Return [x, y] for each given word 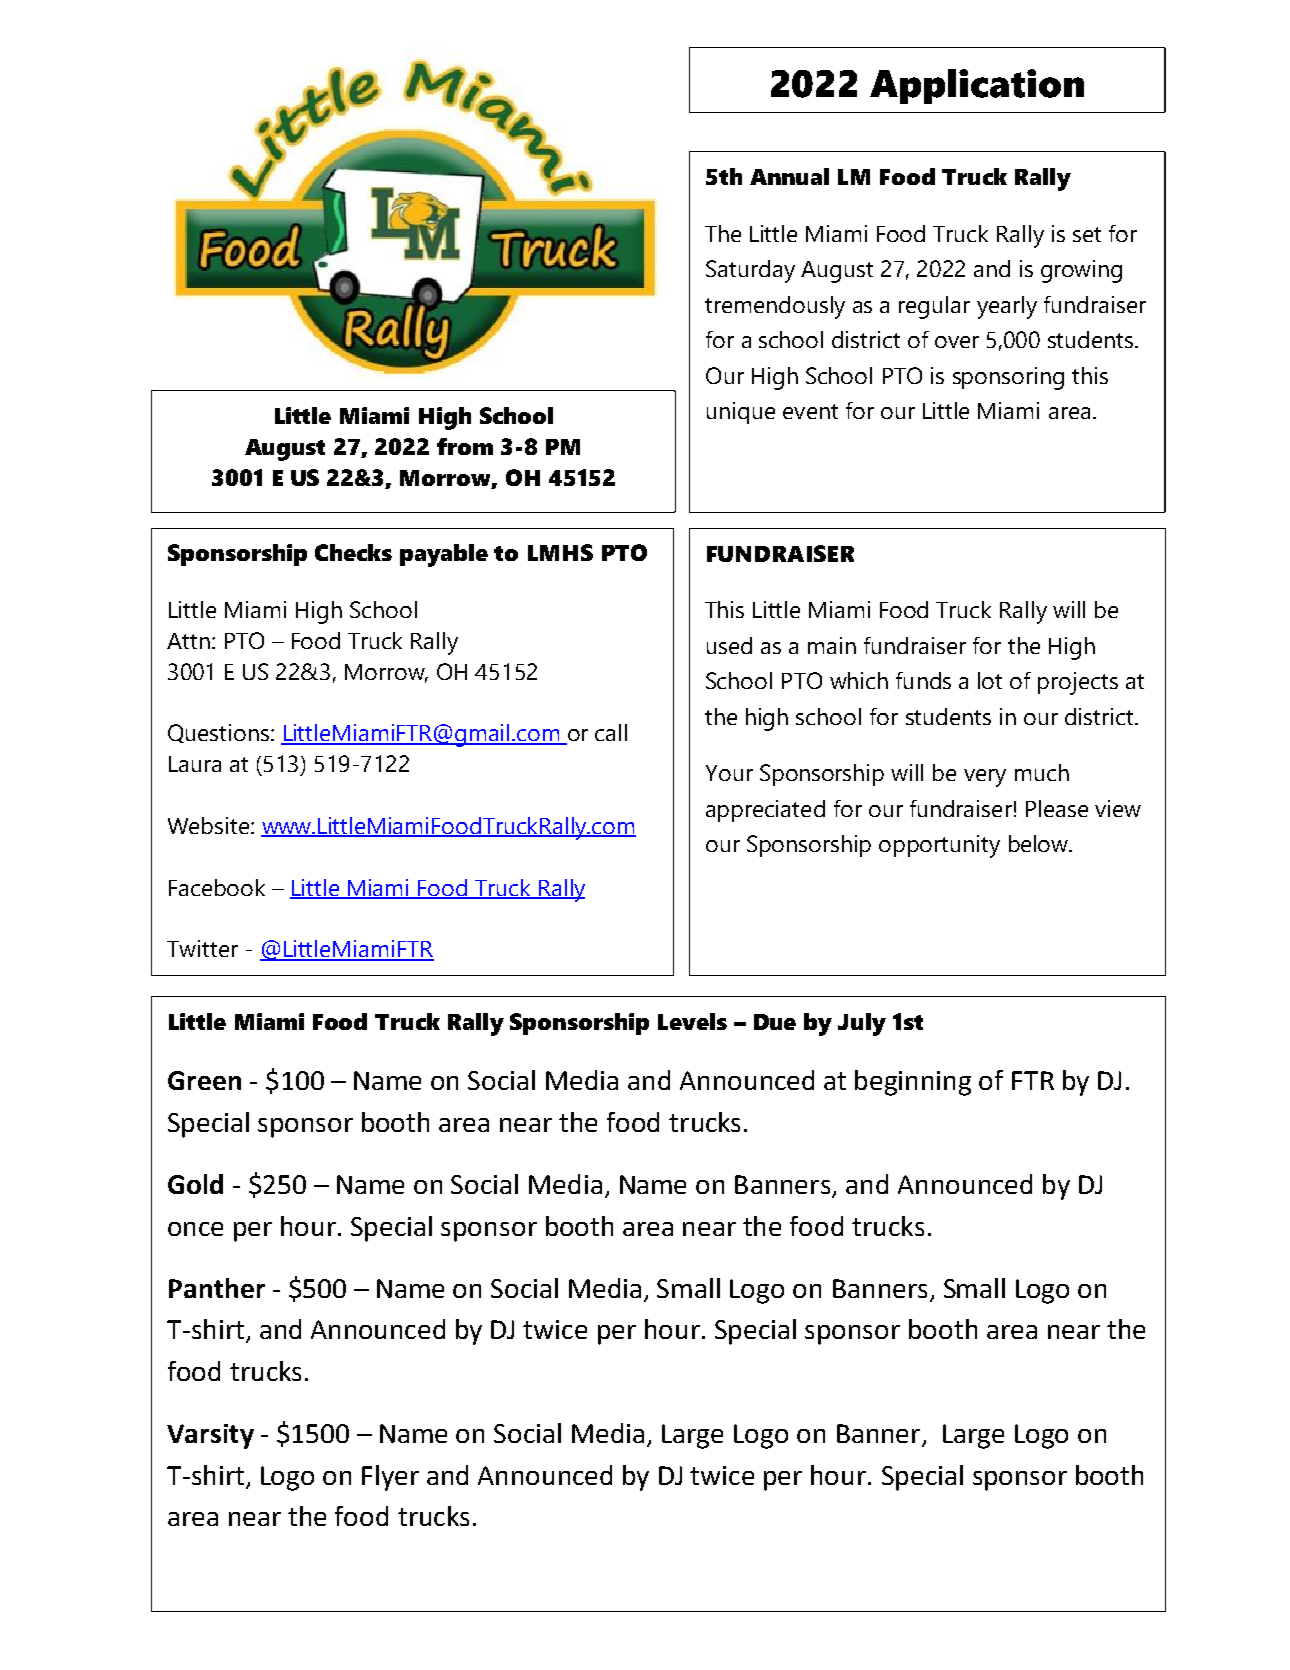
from [465, 446]
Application [977, 86]
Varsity [210, 1436]
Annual [789, 176]
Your [729, 773]
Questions [220, 733]
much [1042, 772]
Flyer [390, 1478]
